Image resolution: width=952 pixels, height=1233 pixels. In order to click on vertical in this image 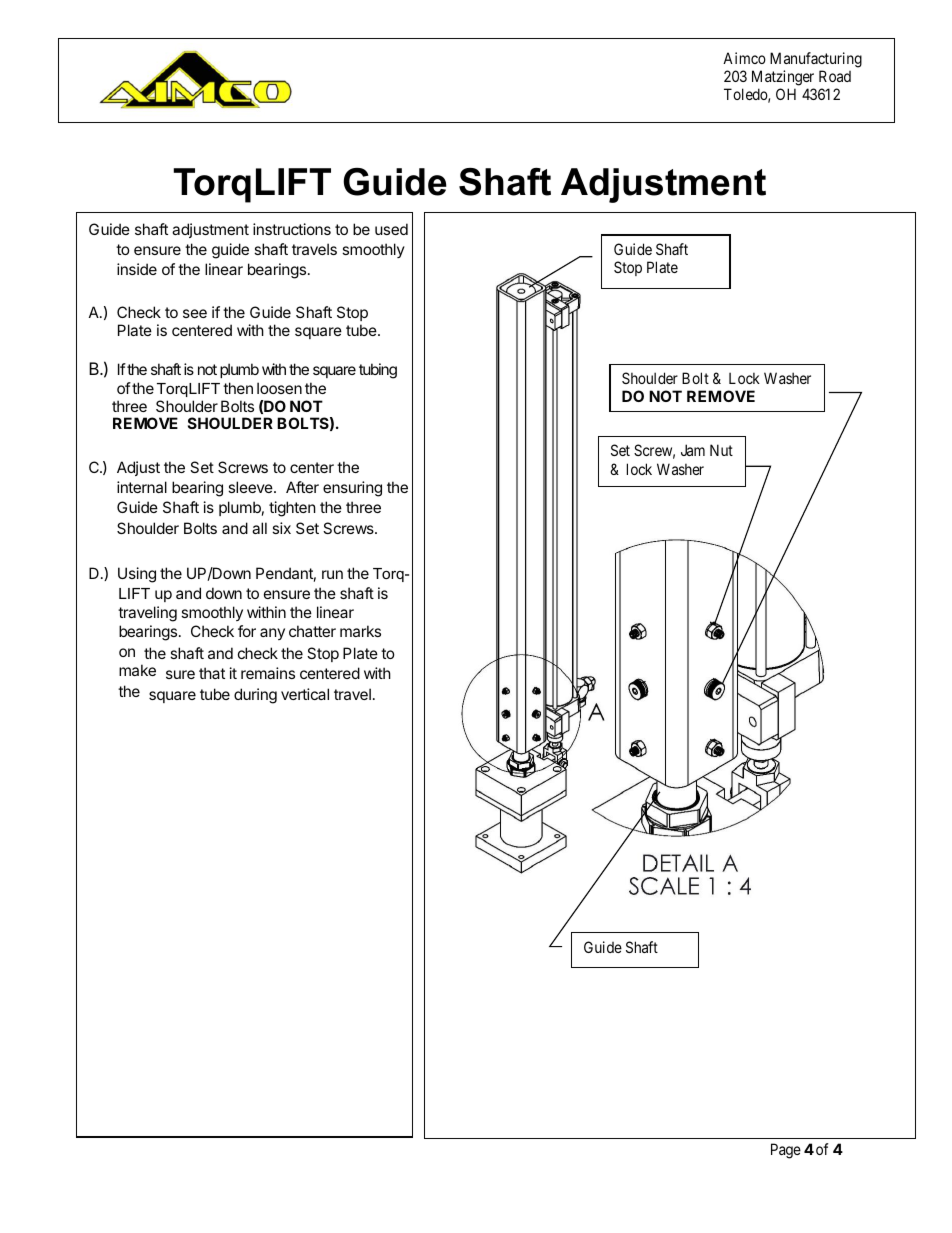, I will do `click(305, 694)`.
